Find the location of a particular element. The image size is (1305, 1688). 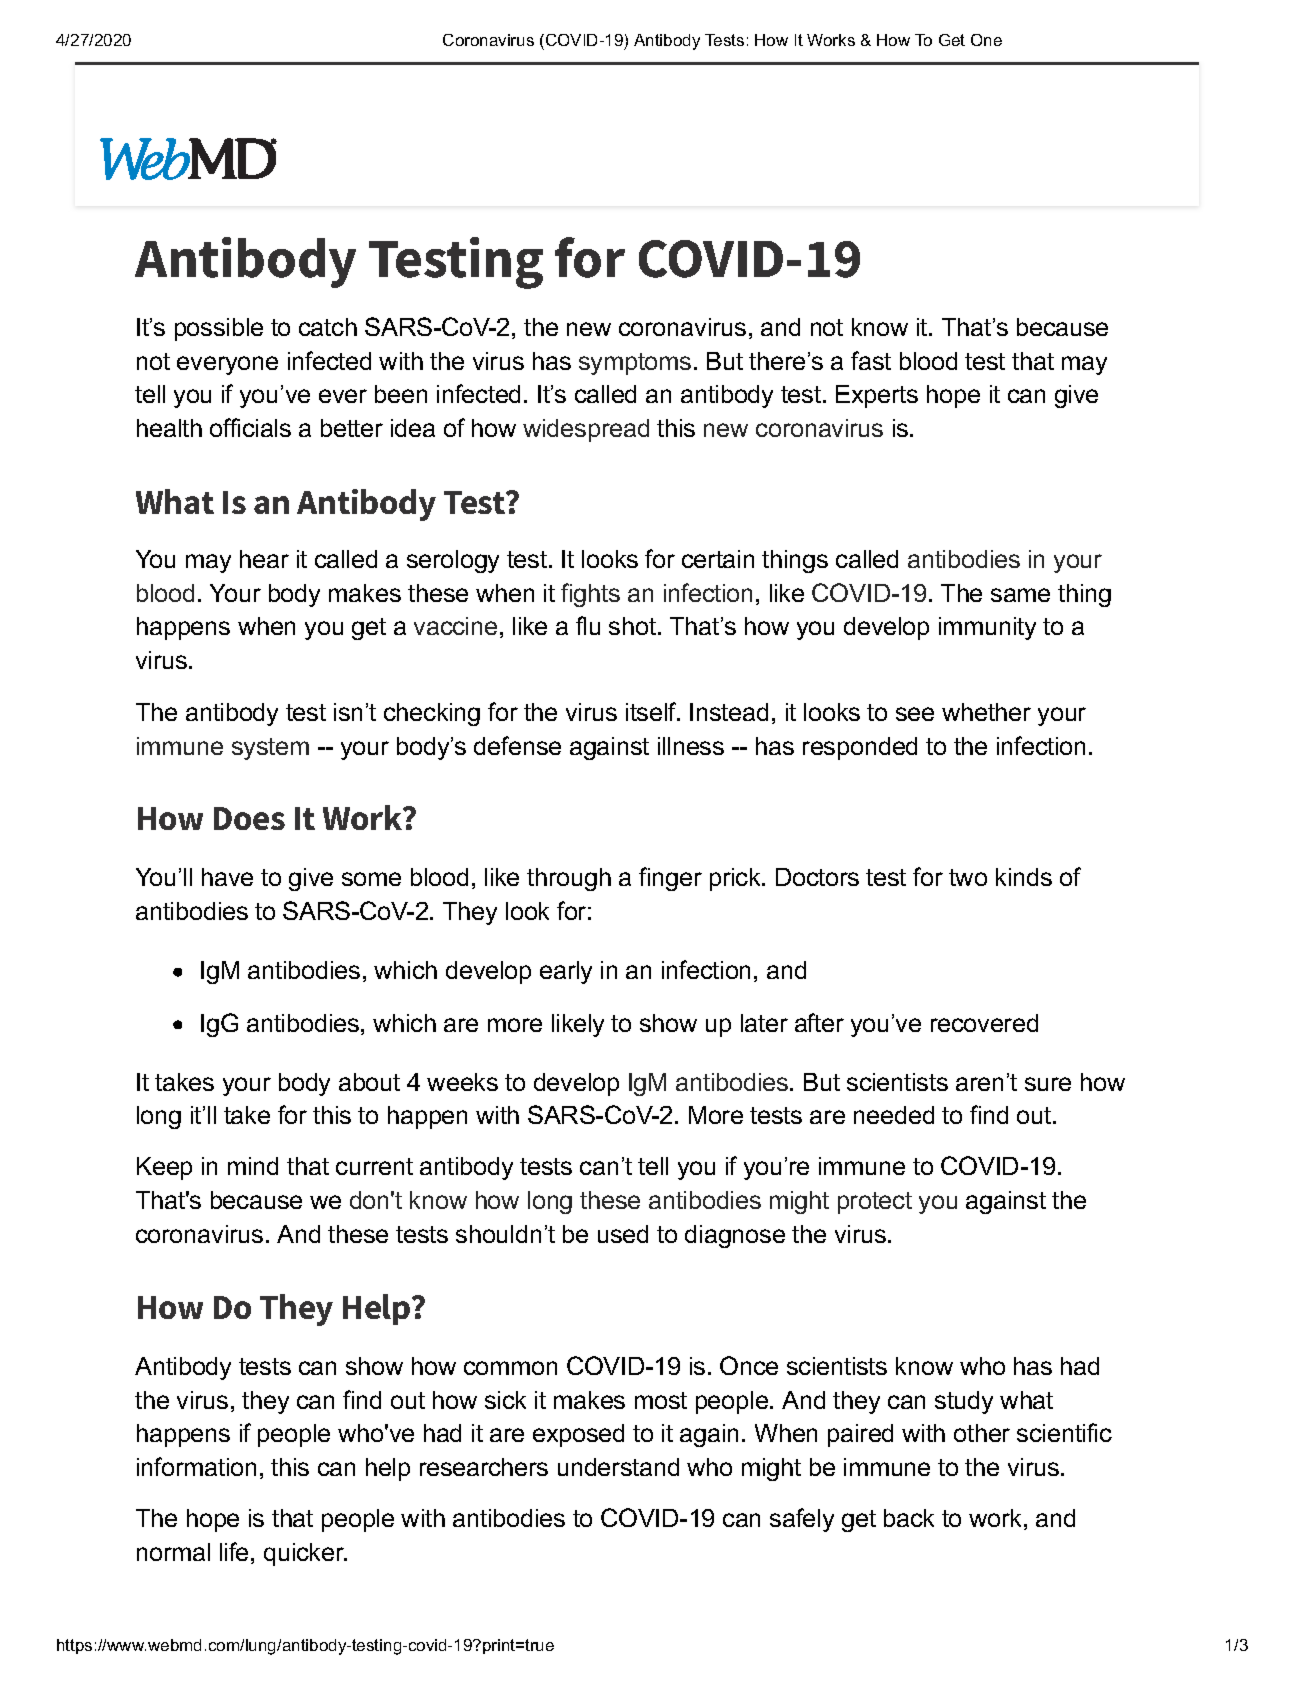

symptoms is located at coordinates (635, 364).
